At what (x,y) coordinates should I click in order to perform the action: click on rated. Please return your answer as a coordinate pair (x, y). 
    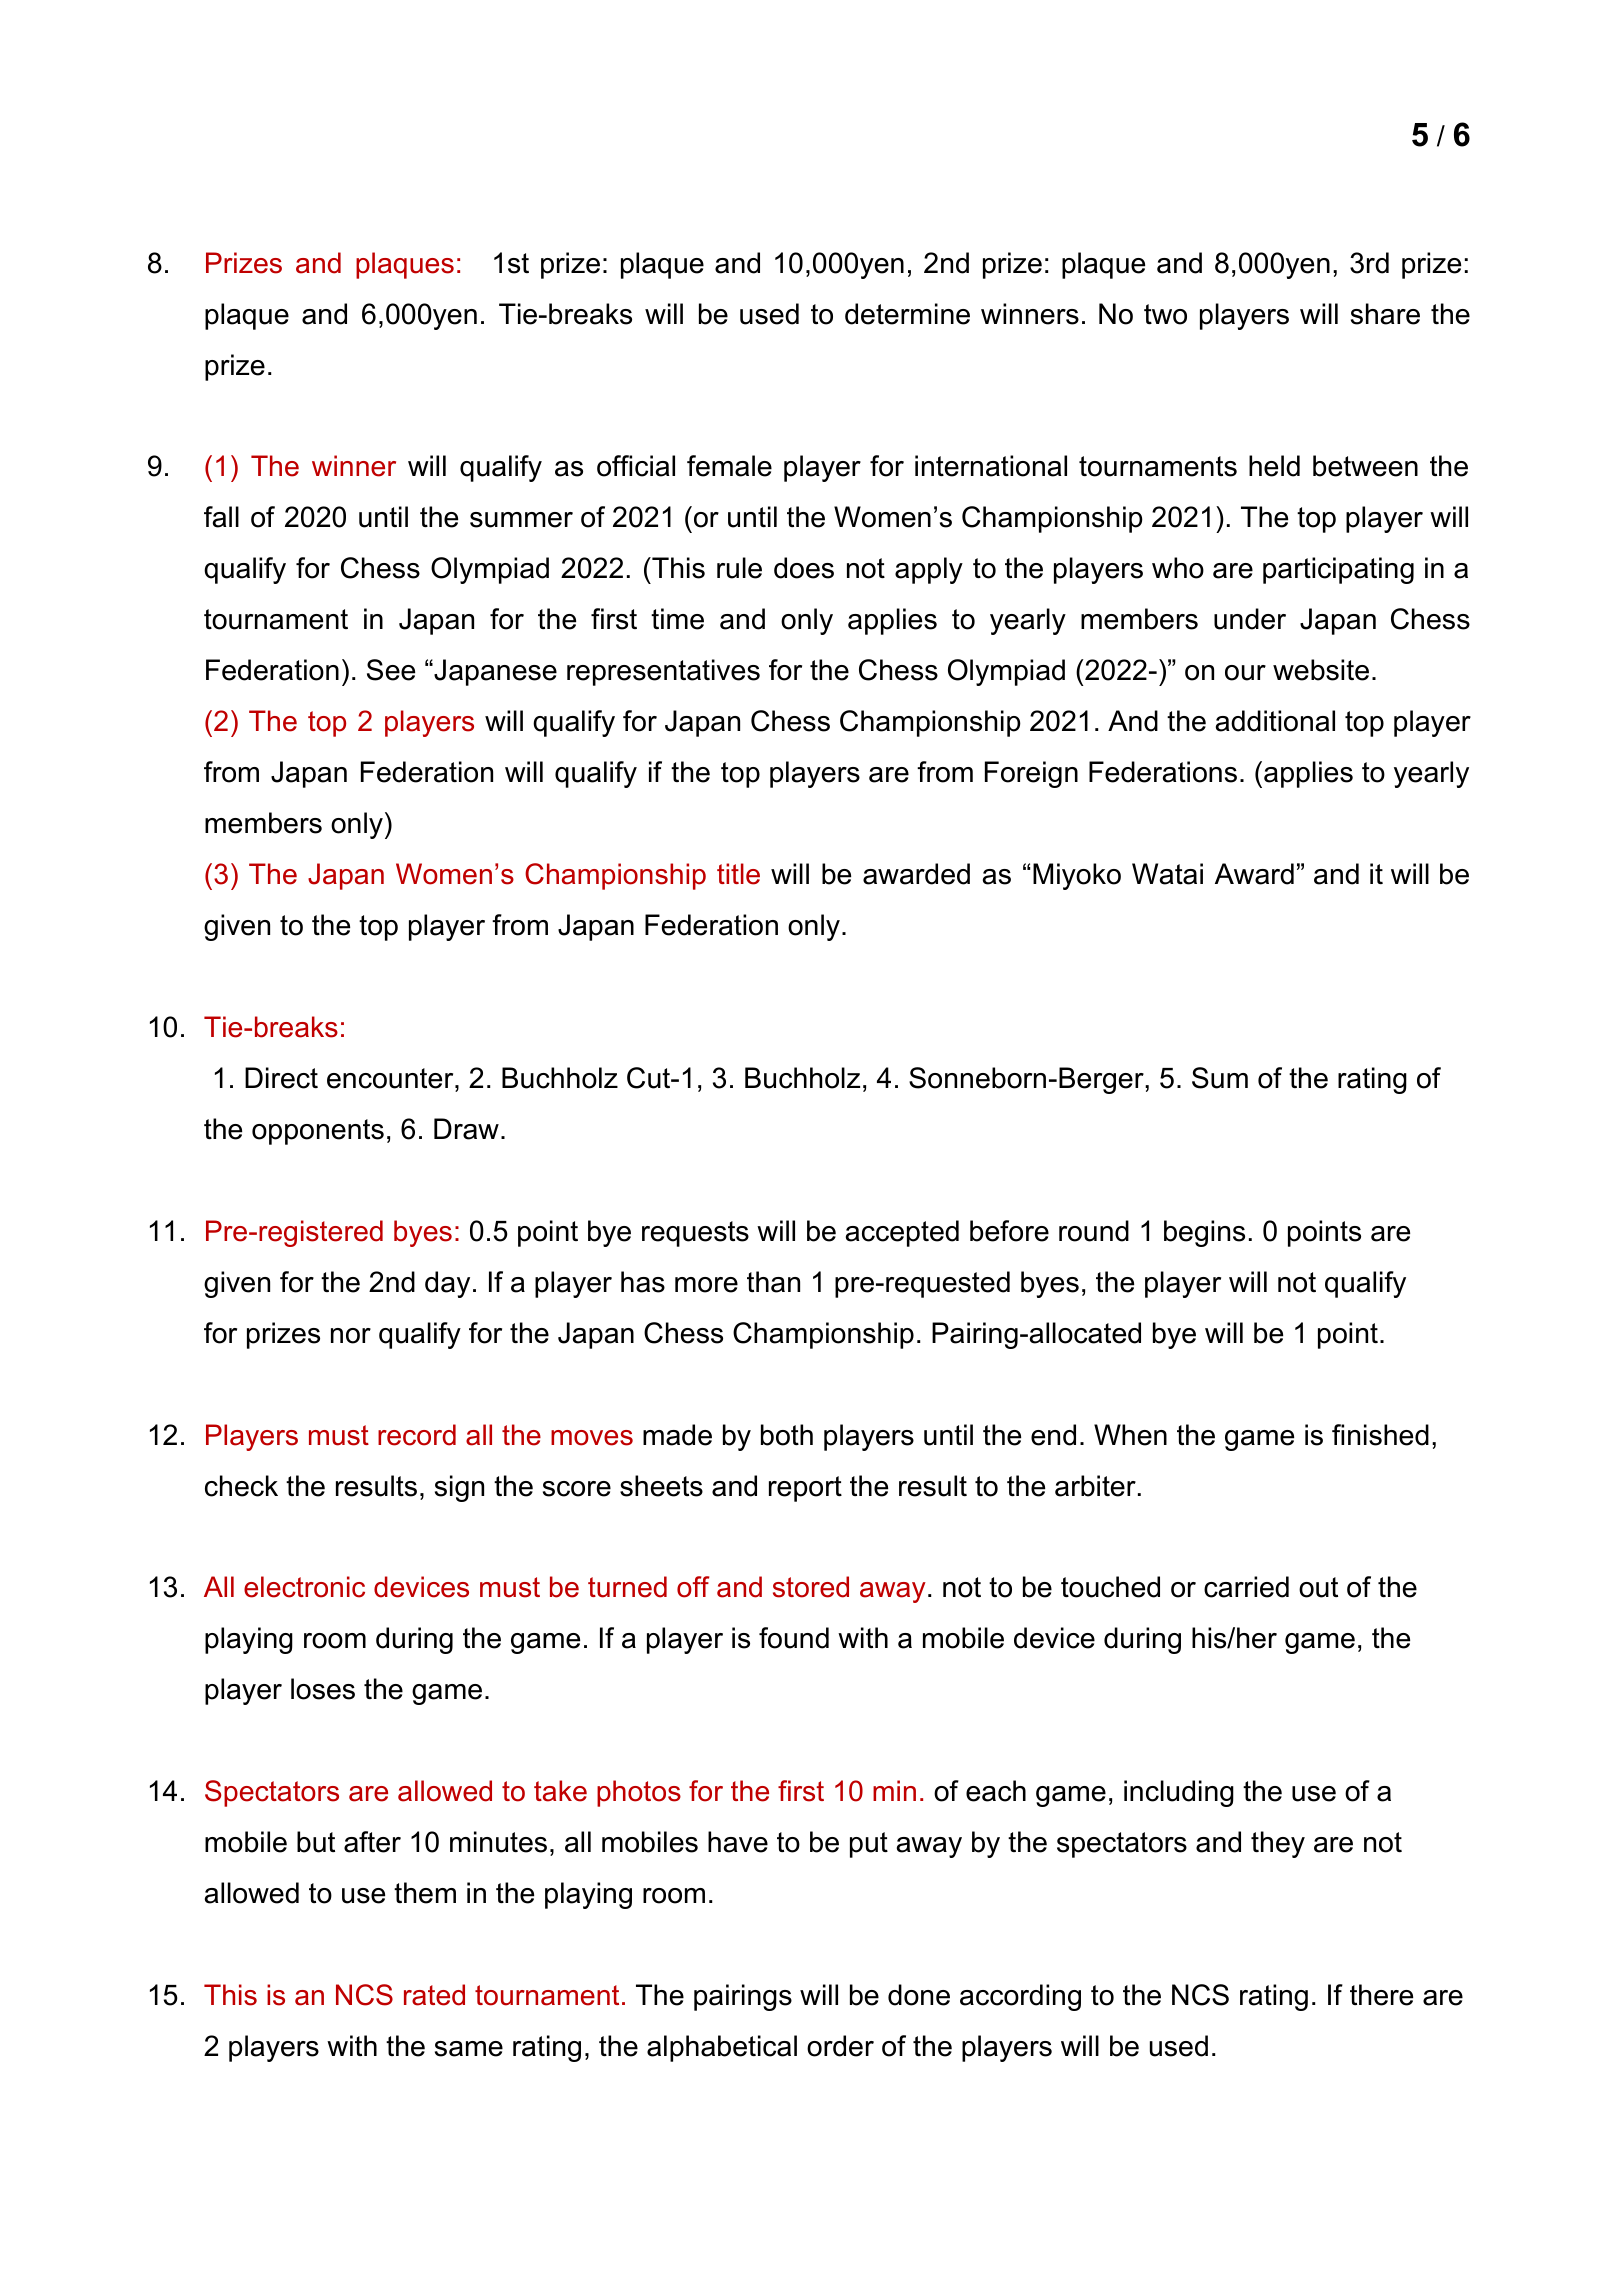
    Looking at the image, I should click on (434, 1995).
